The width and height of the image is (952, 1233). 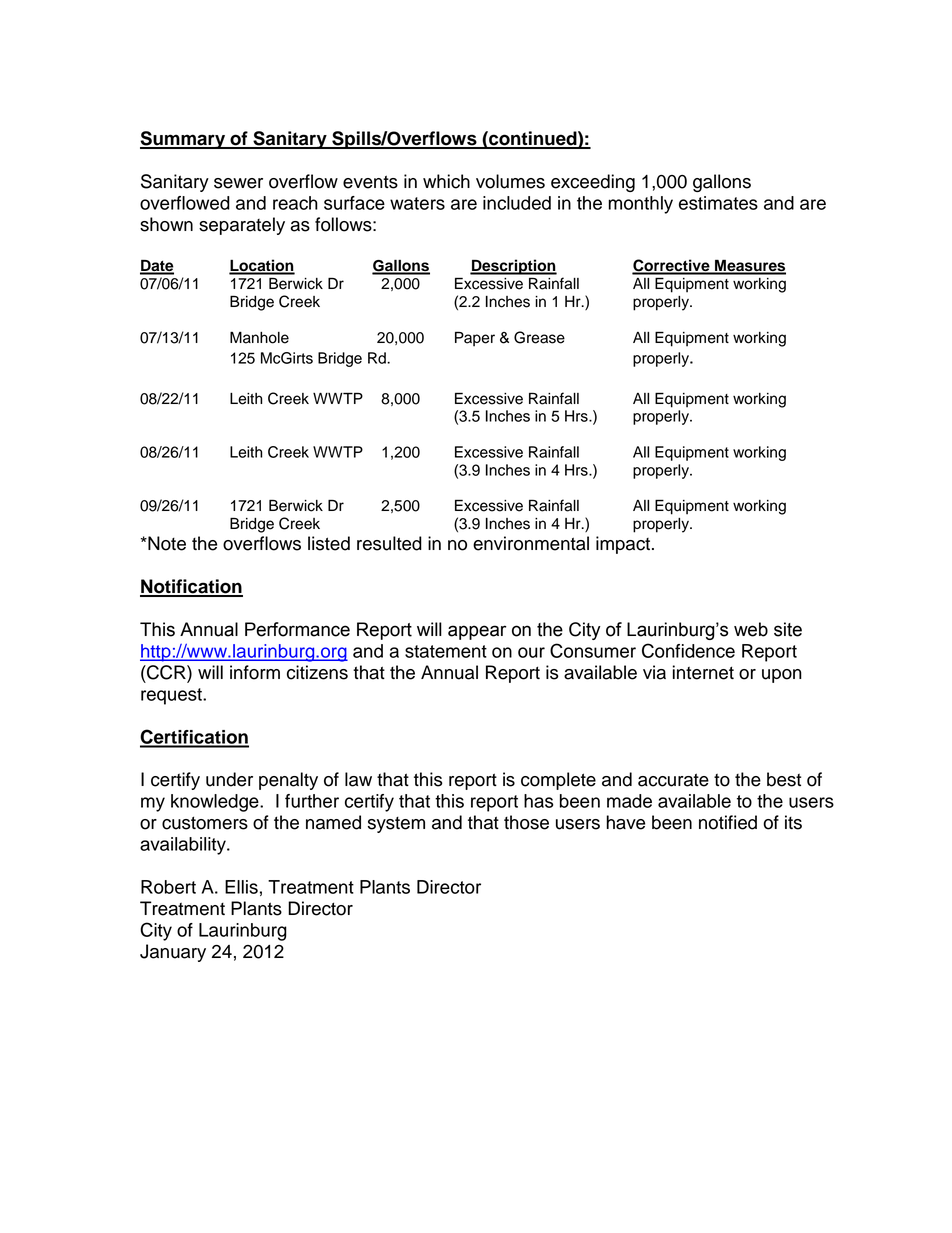 What do you see at coordinates (446, 181) in the image?
I see `which` at bounding box center [446, 181].
